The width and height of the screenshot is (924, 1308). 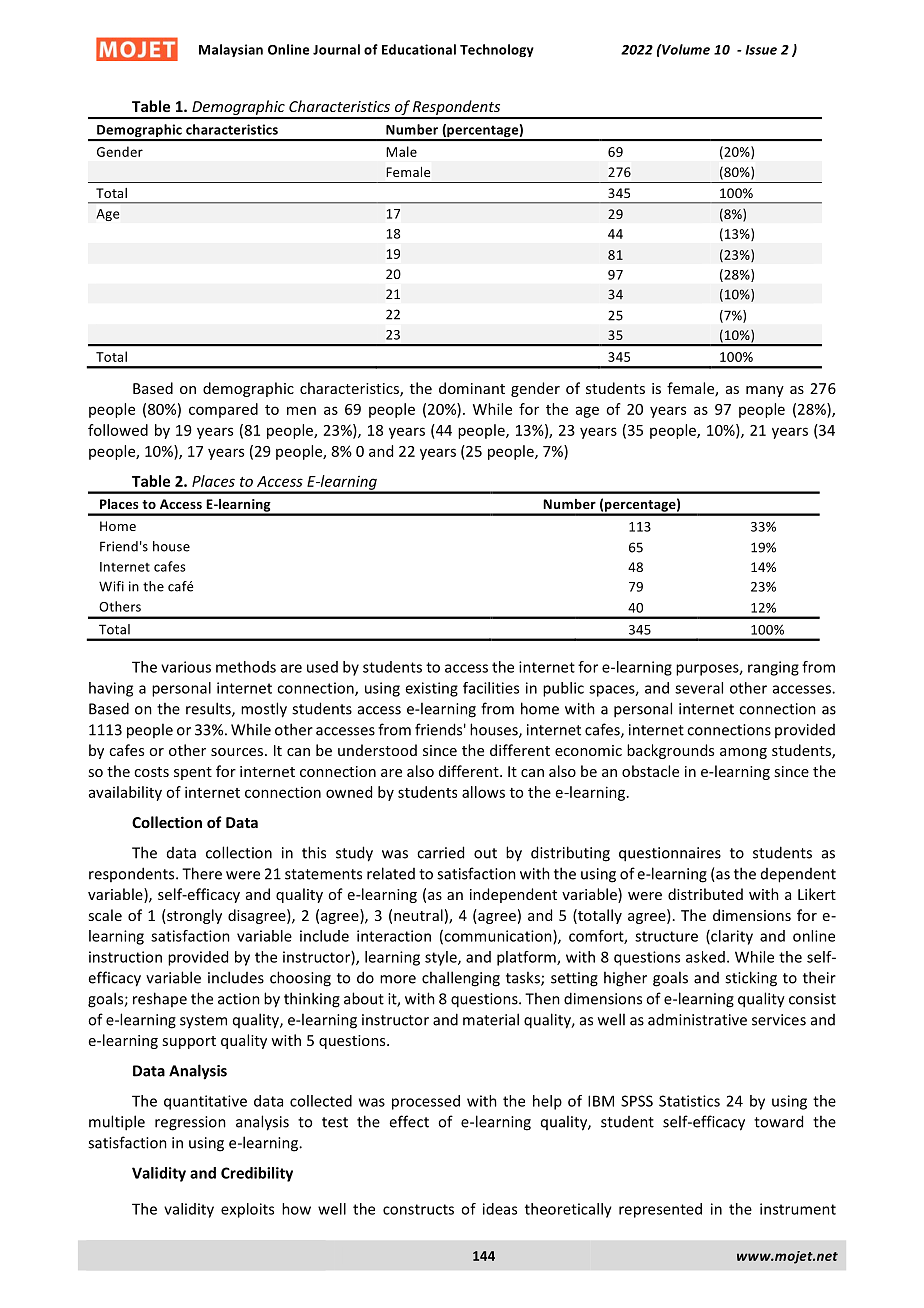 I want to click on spent, so click(x=193, y=773).
